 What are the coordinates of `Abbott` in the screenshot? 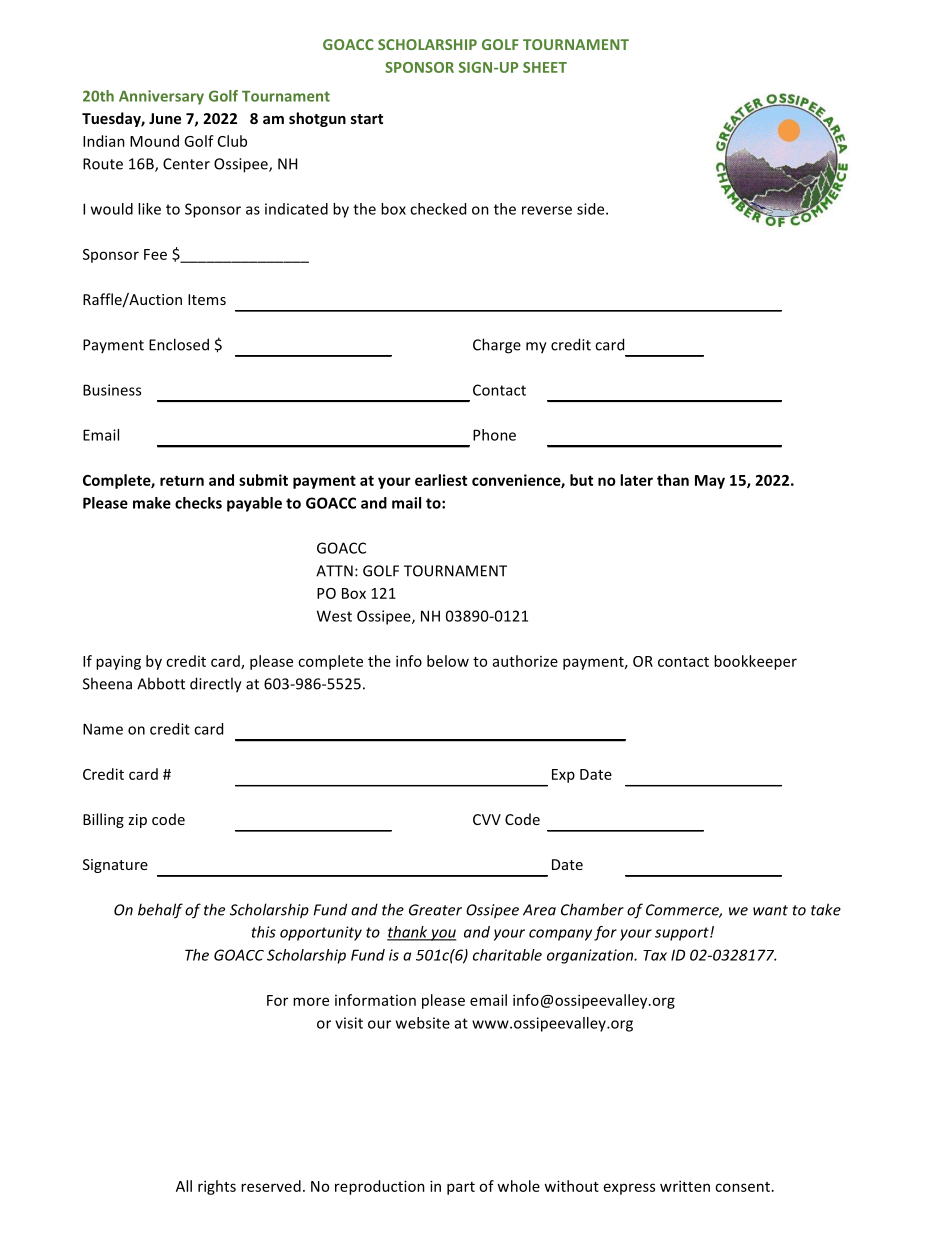 It's located at (161, 683).
